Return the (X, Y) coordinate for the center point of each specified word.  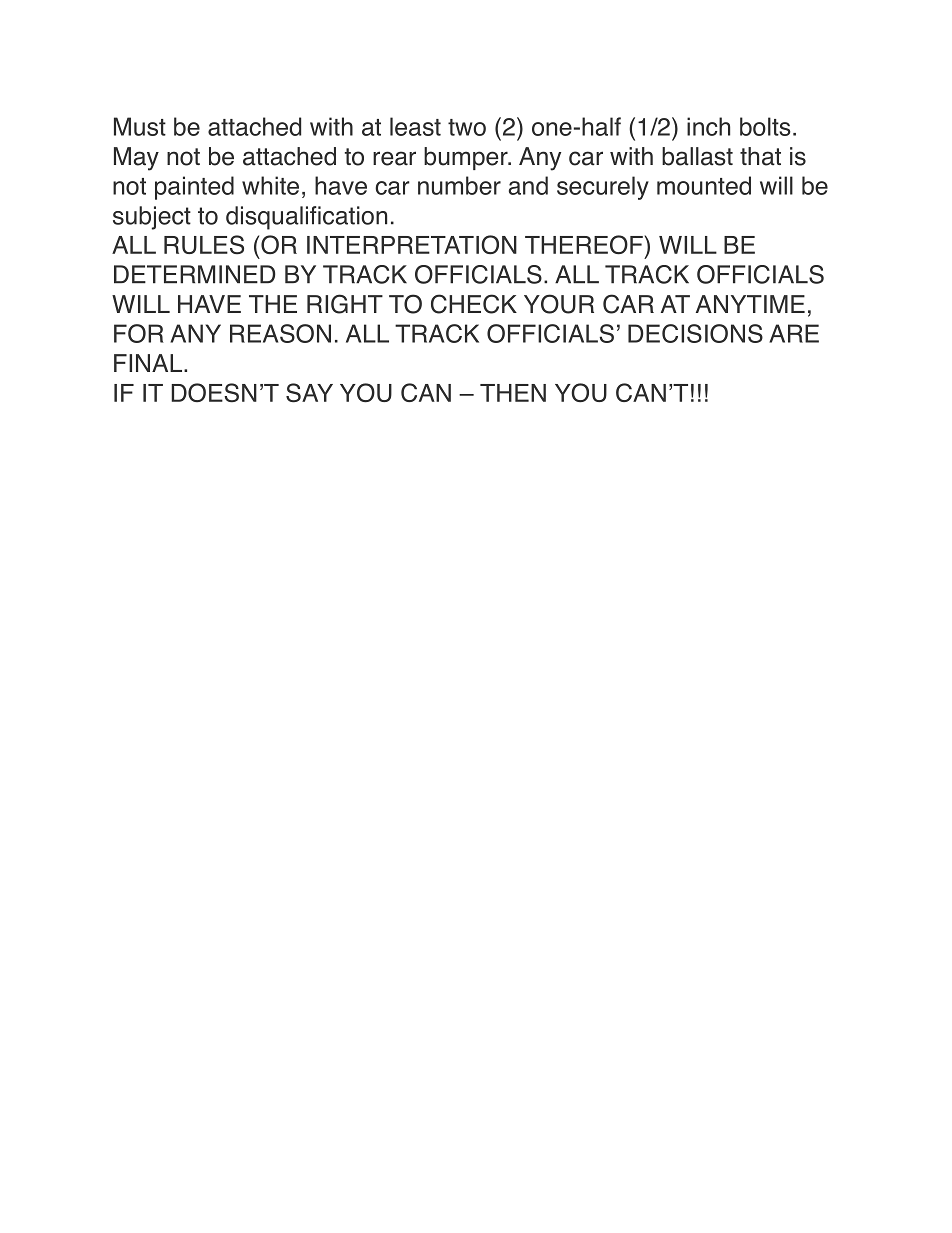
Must (140, 126)
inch (708, 126)
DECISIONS (695, 333)
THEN (513, 393)
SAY (309, 393)
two (467, 127)
